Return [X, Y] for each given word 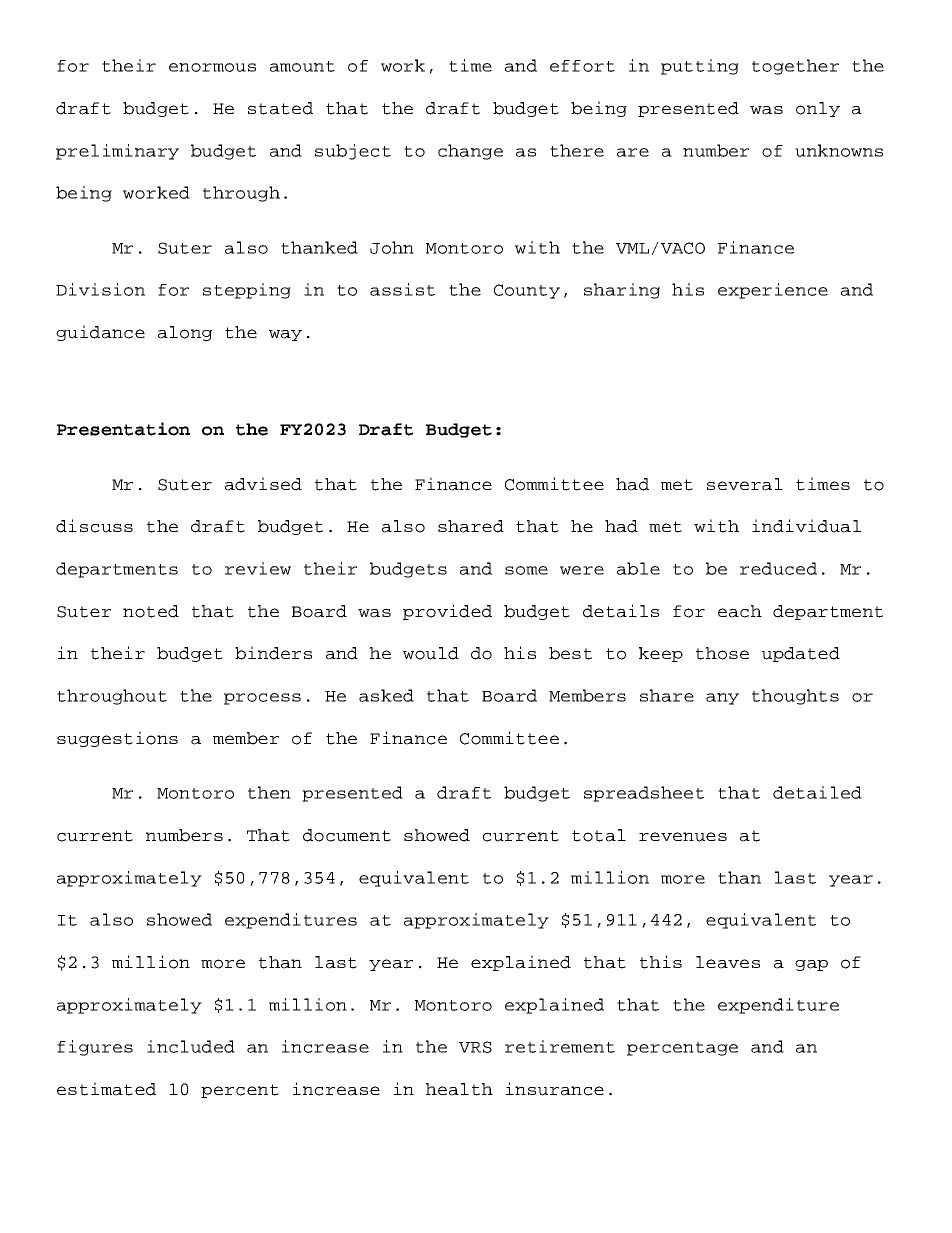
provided [447, 612]
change [470, 152]
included [191, 1046]
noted [151, 611]
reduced [778, 568]
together [795, 67]
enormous [212, 67]
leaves [728, 962]
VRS [475, 1047]
